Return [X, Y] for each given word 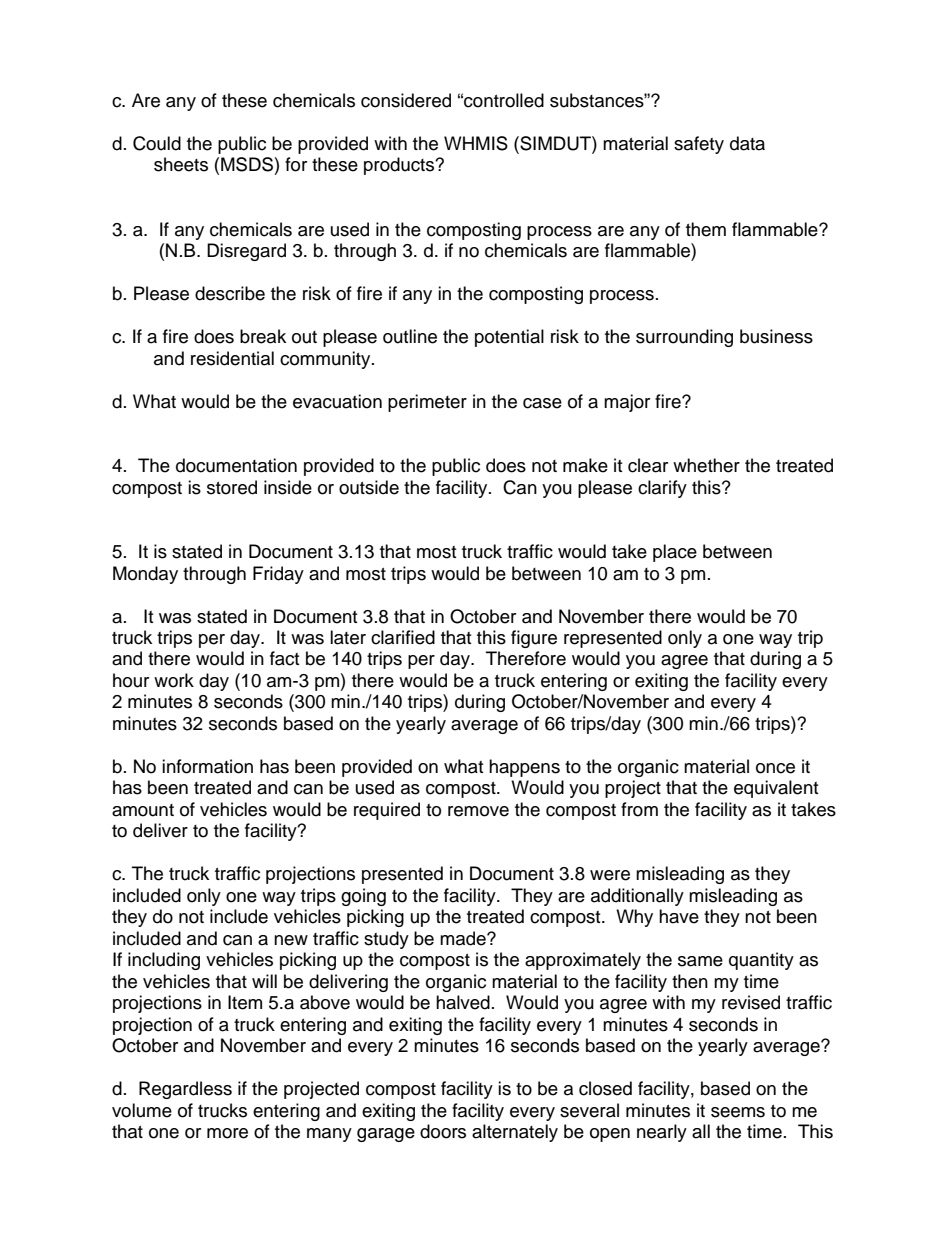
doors [443, 1131]
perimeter [427, 403]
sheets [181, 164]
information [207, 766]
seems [738, 1112]
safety [699, 145]
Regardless [185, 1090]
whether [706, 465]
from [639, 809]
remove [478, 811]
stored [232, 487]
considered [406, 100]
